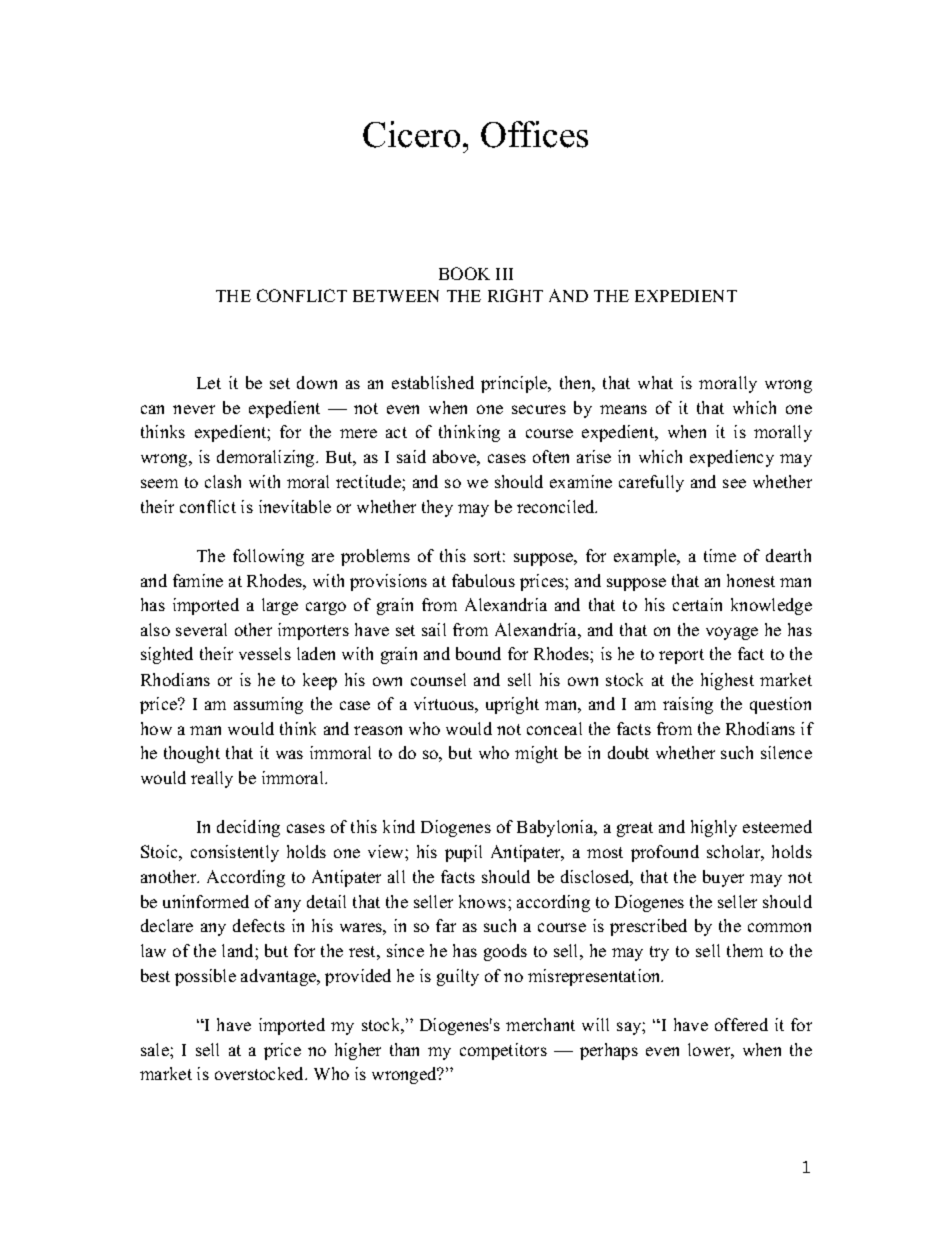 The image size is (952, 1233). Describe the element at coordinates (483, 580) in the screenshot. I see `fabulous` at that location.
